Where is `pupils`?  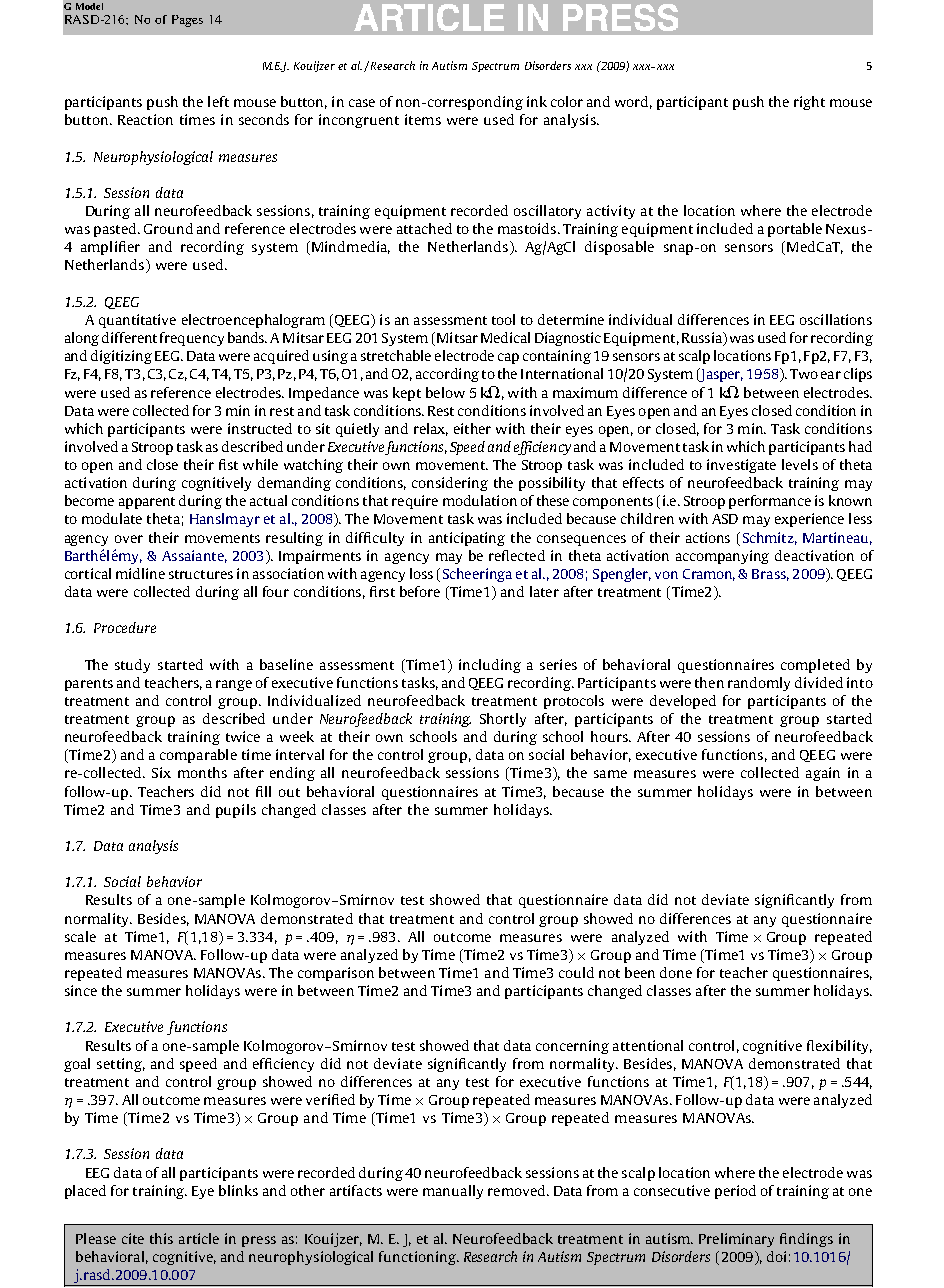
pupils is located at coordinates (236, 811).
